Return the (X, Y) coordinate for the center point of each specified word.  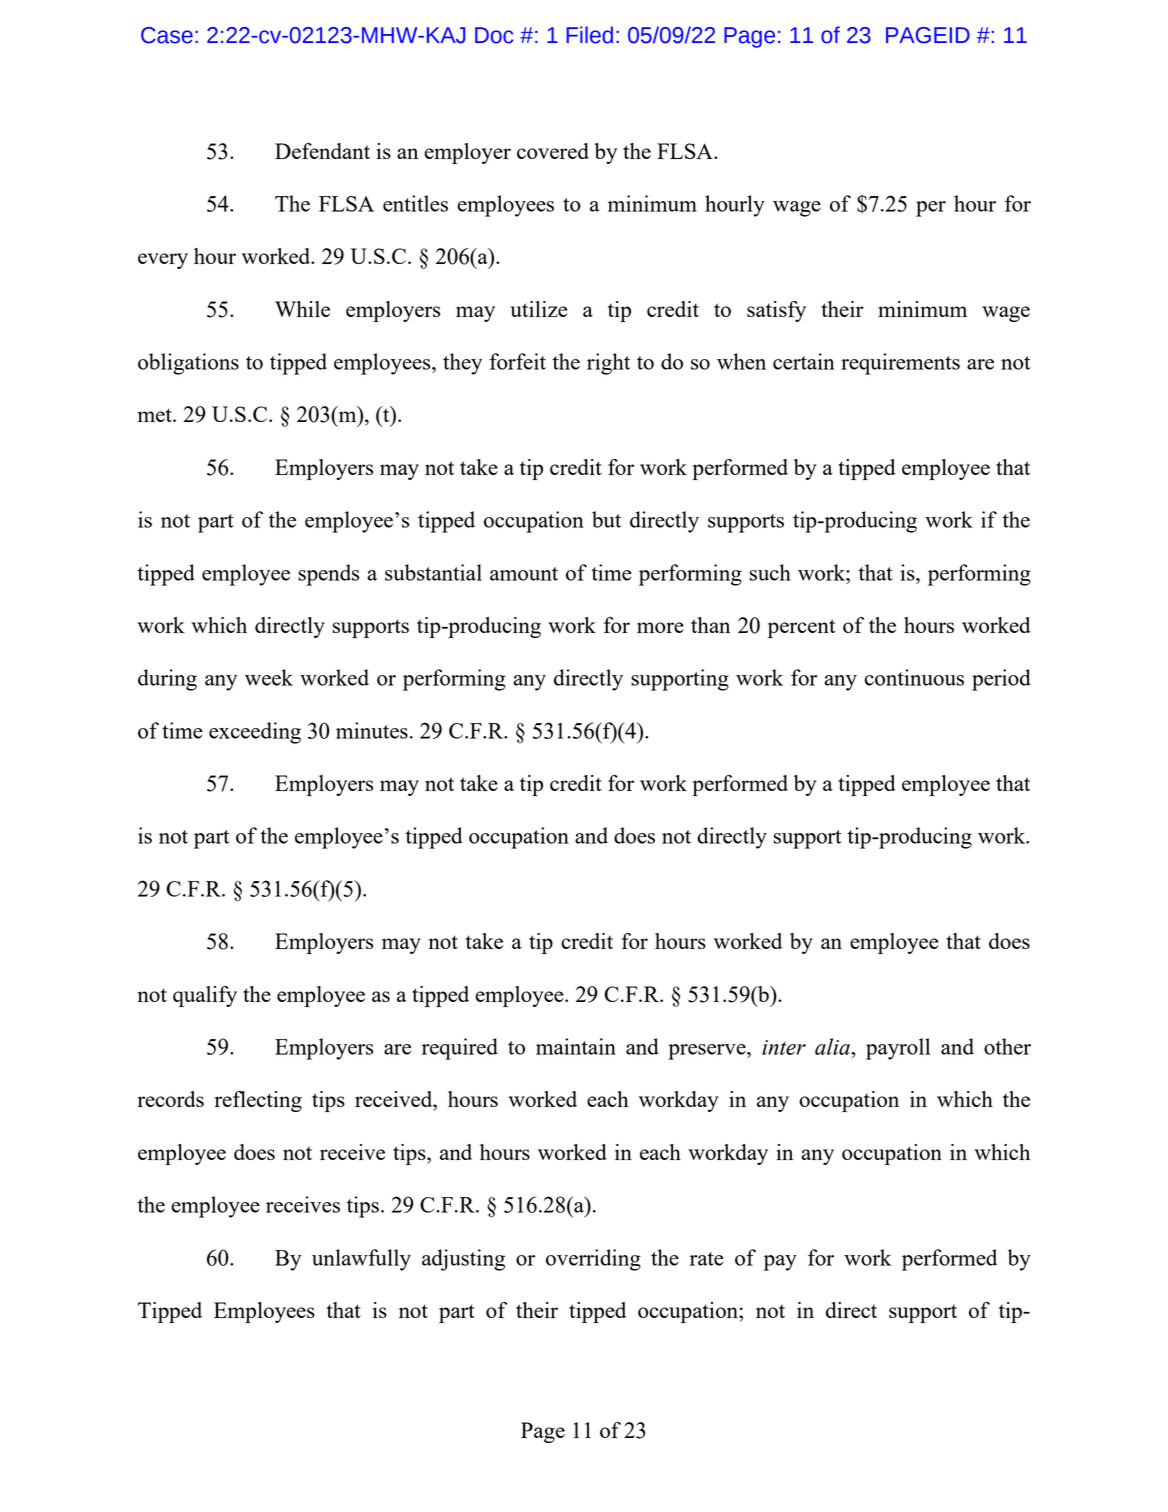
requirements (900, 364)
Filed (589, 35)
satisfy (776, 311)
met (156, 415)
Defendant (322, 151)
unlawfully (361, 1260)
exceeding (255, 733)
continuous (914, 677)
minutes (372, 730)
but (606, 519)
